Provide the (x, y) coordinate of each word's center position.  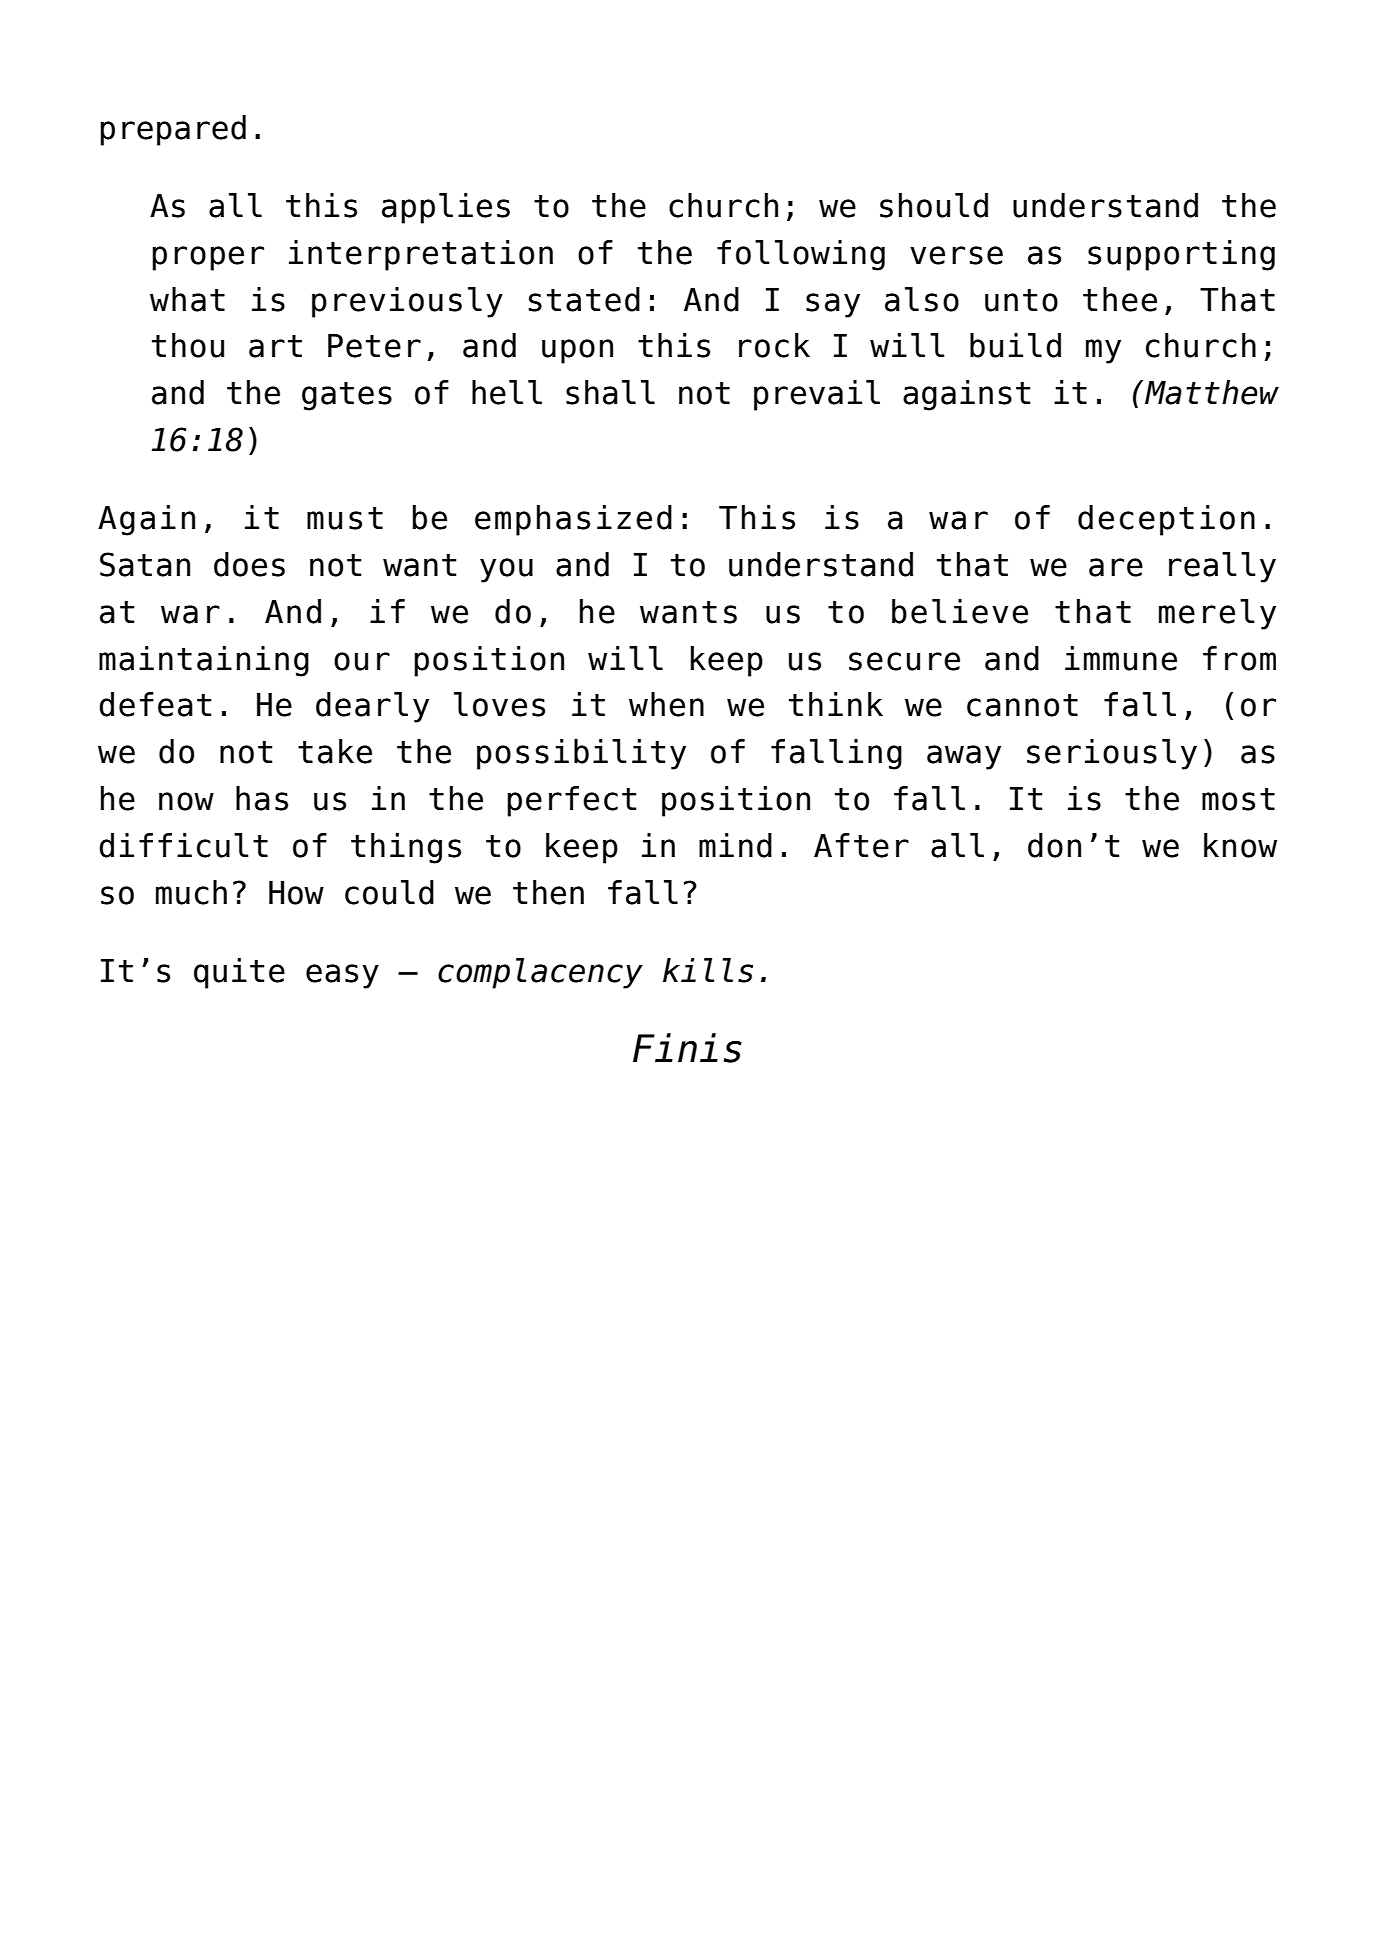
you (506, 570)
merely (1217, 614)
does (249, 564)
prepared (173, 130)
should (934, 205)
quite (239, 973)
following (801, 255)
